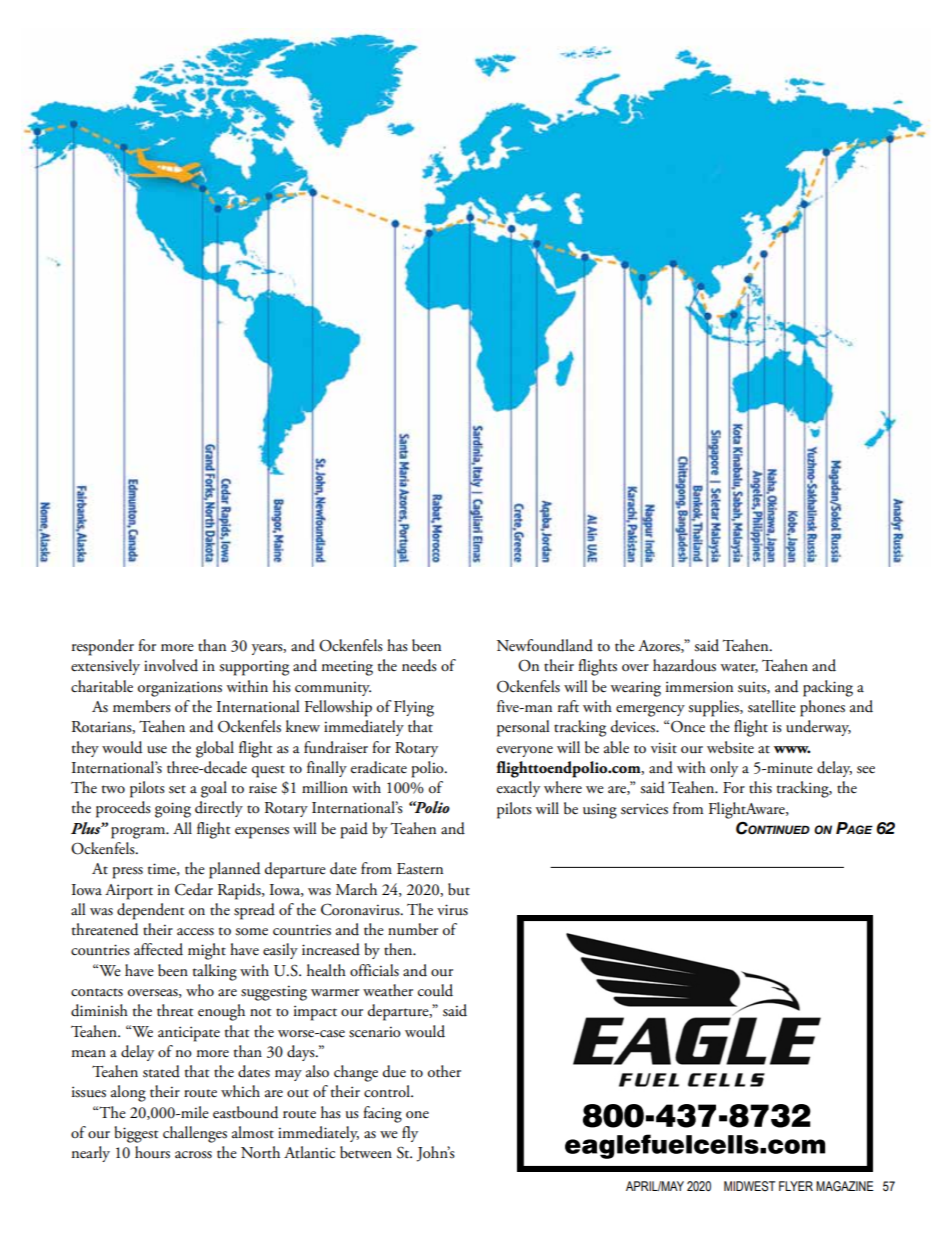 The image size is (952, 1237). What do you see at coordinates (760, 787) in the page?
I see `this` at bounding box center [760, 787].
